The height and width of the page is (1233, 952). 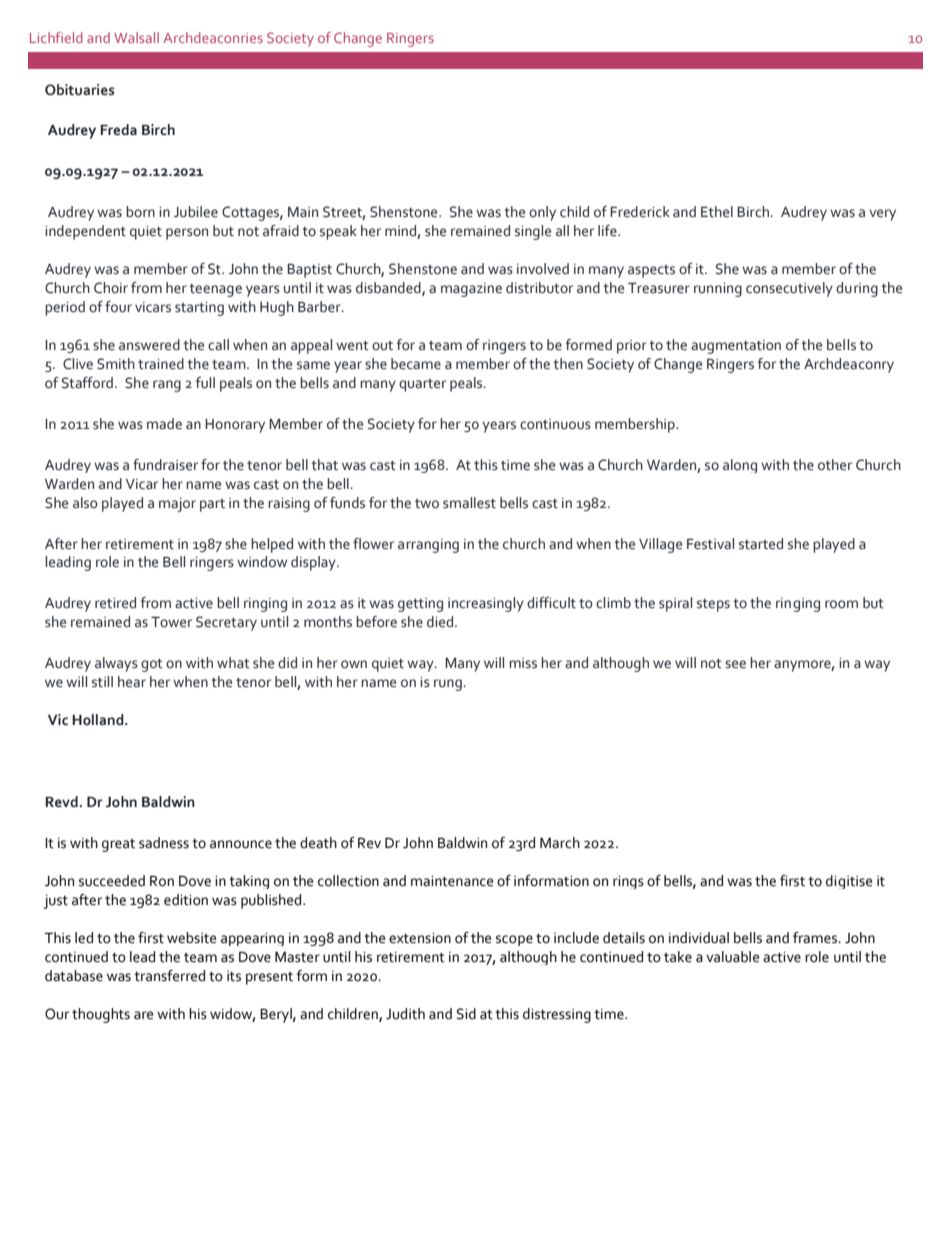 What do you see at coordinates (735, 664) in the page?
I see `see` at bounding box center [735, 664].
